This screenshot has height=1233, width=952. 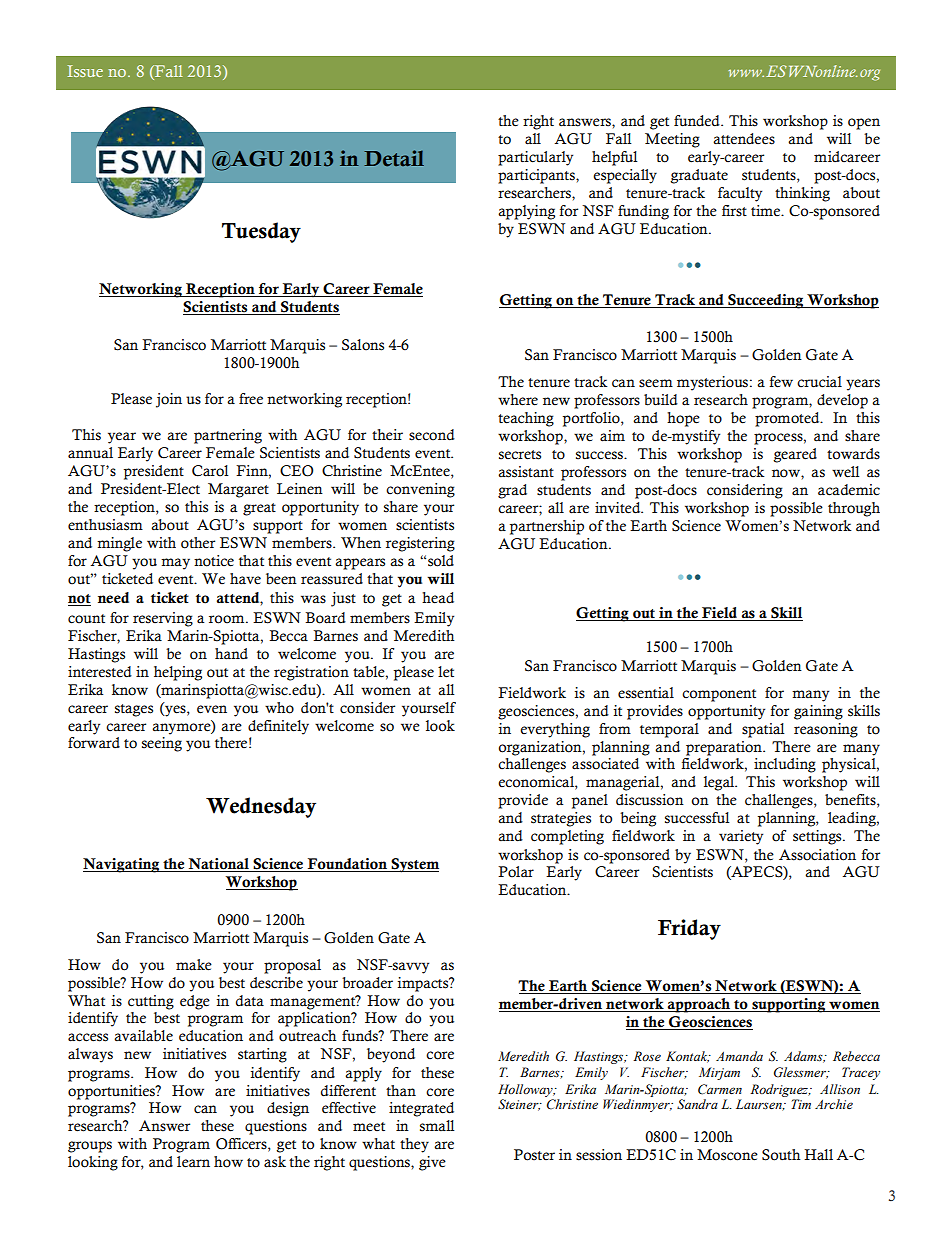 I want to click on Issue, so click(x=85, y=71).
